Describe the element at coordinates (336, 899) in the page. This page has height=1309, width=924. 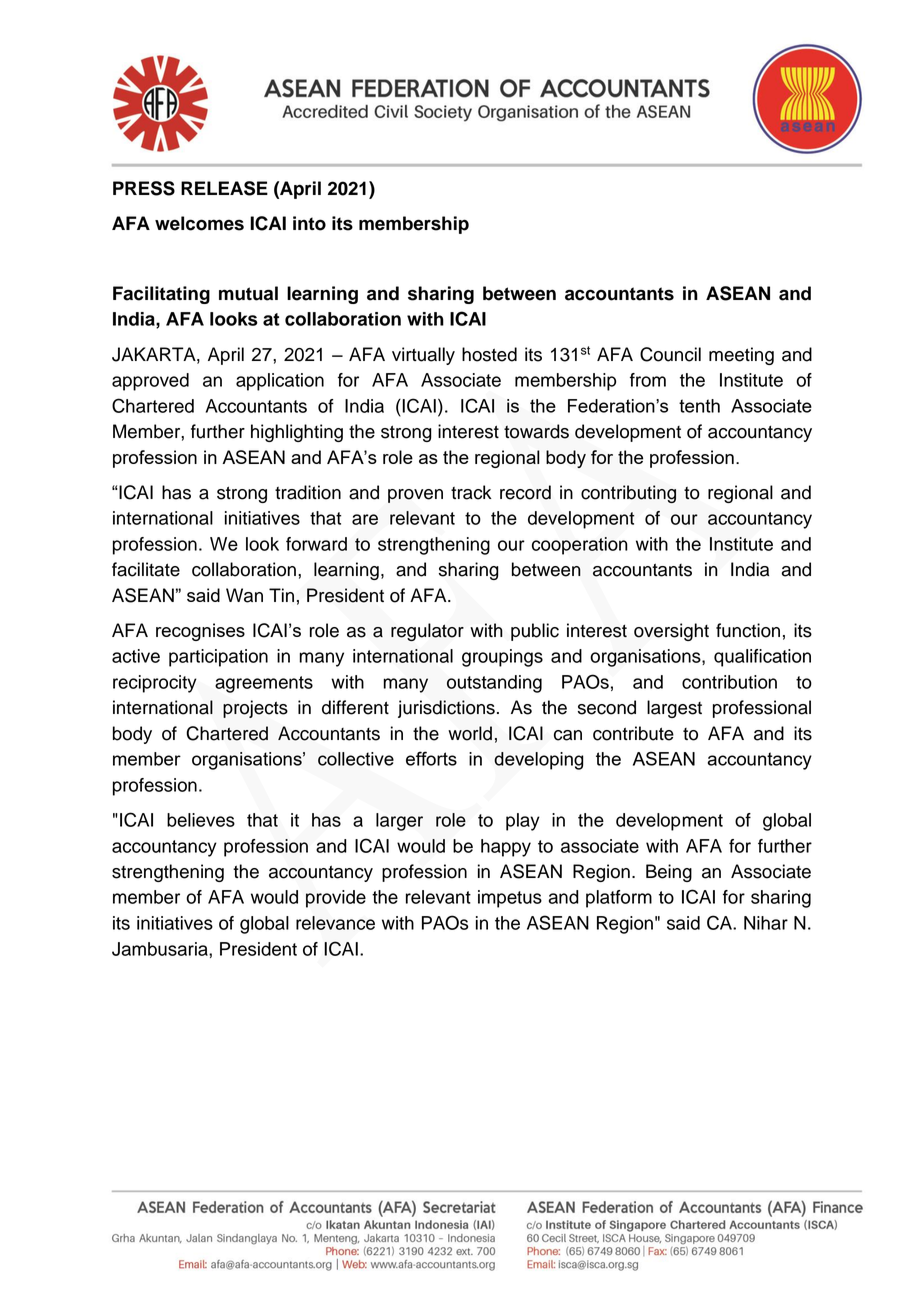
I see `provide` at that location.
